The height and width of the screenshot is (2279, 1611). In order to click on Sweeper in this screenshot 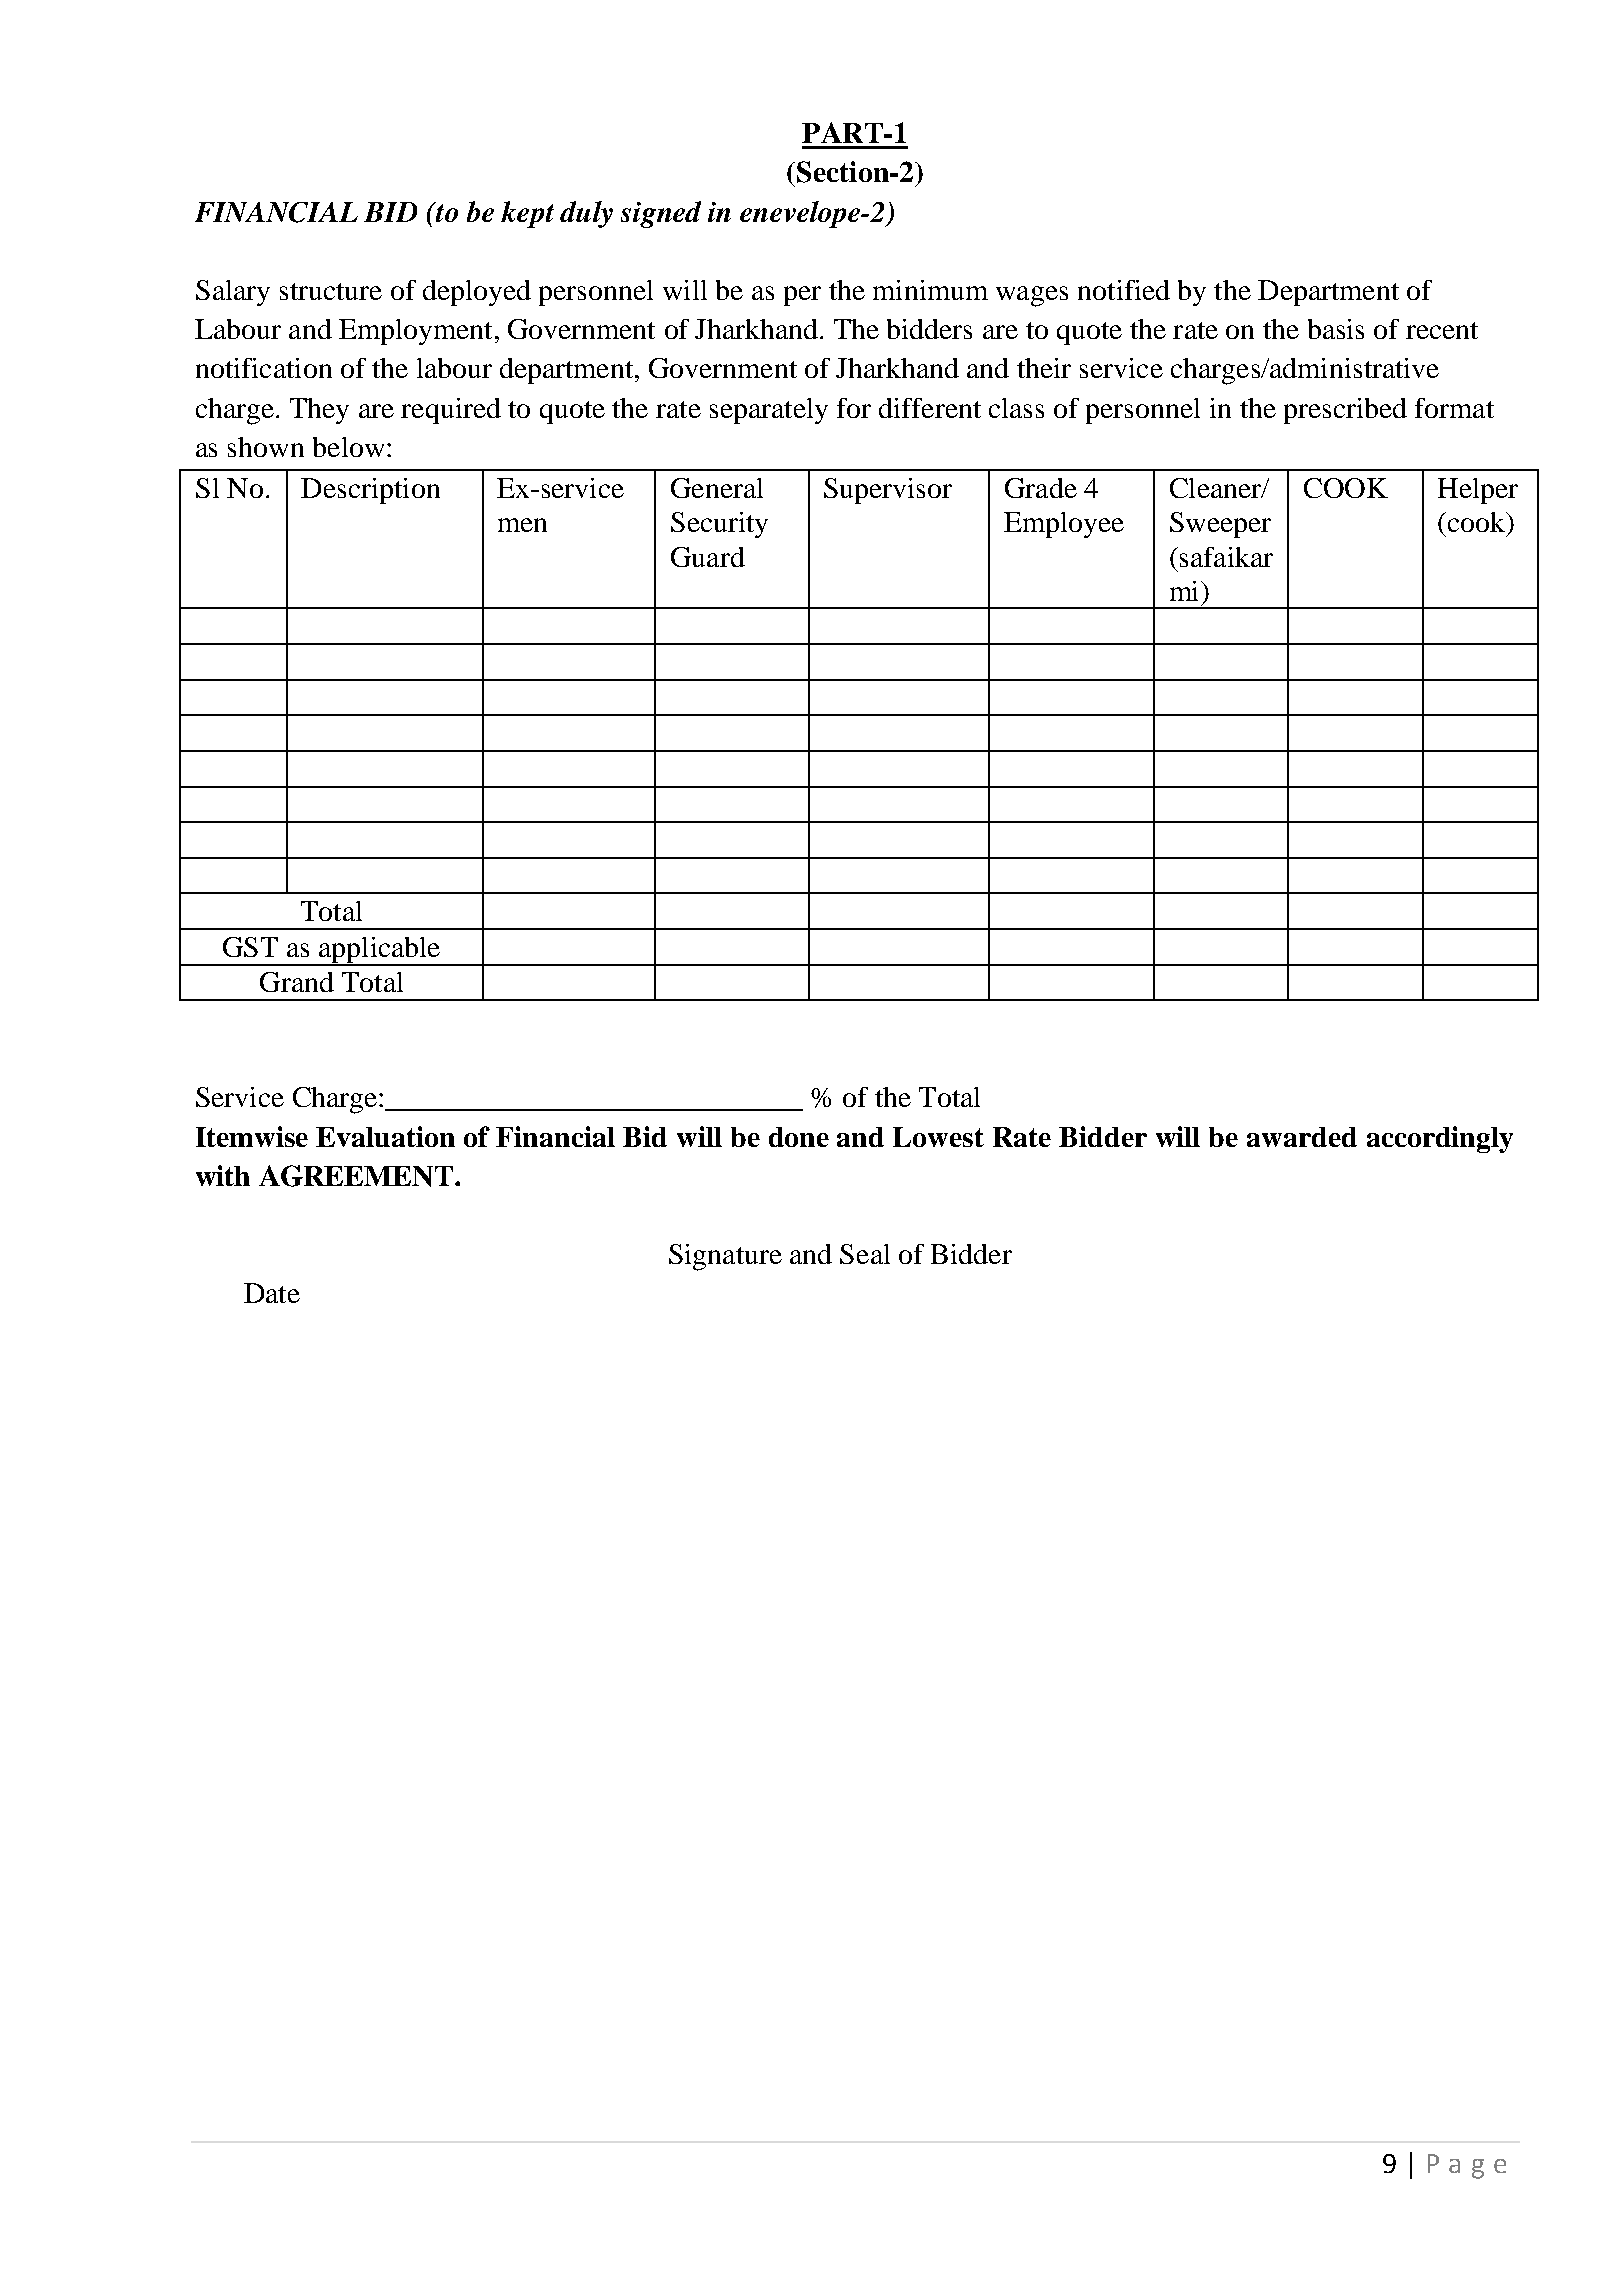, I will do `click(1220, 525)`.
